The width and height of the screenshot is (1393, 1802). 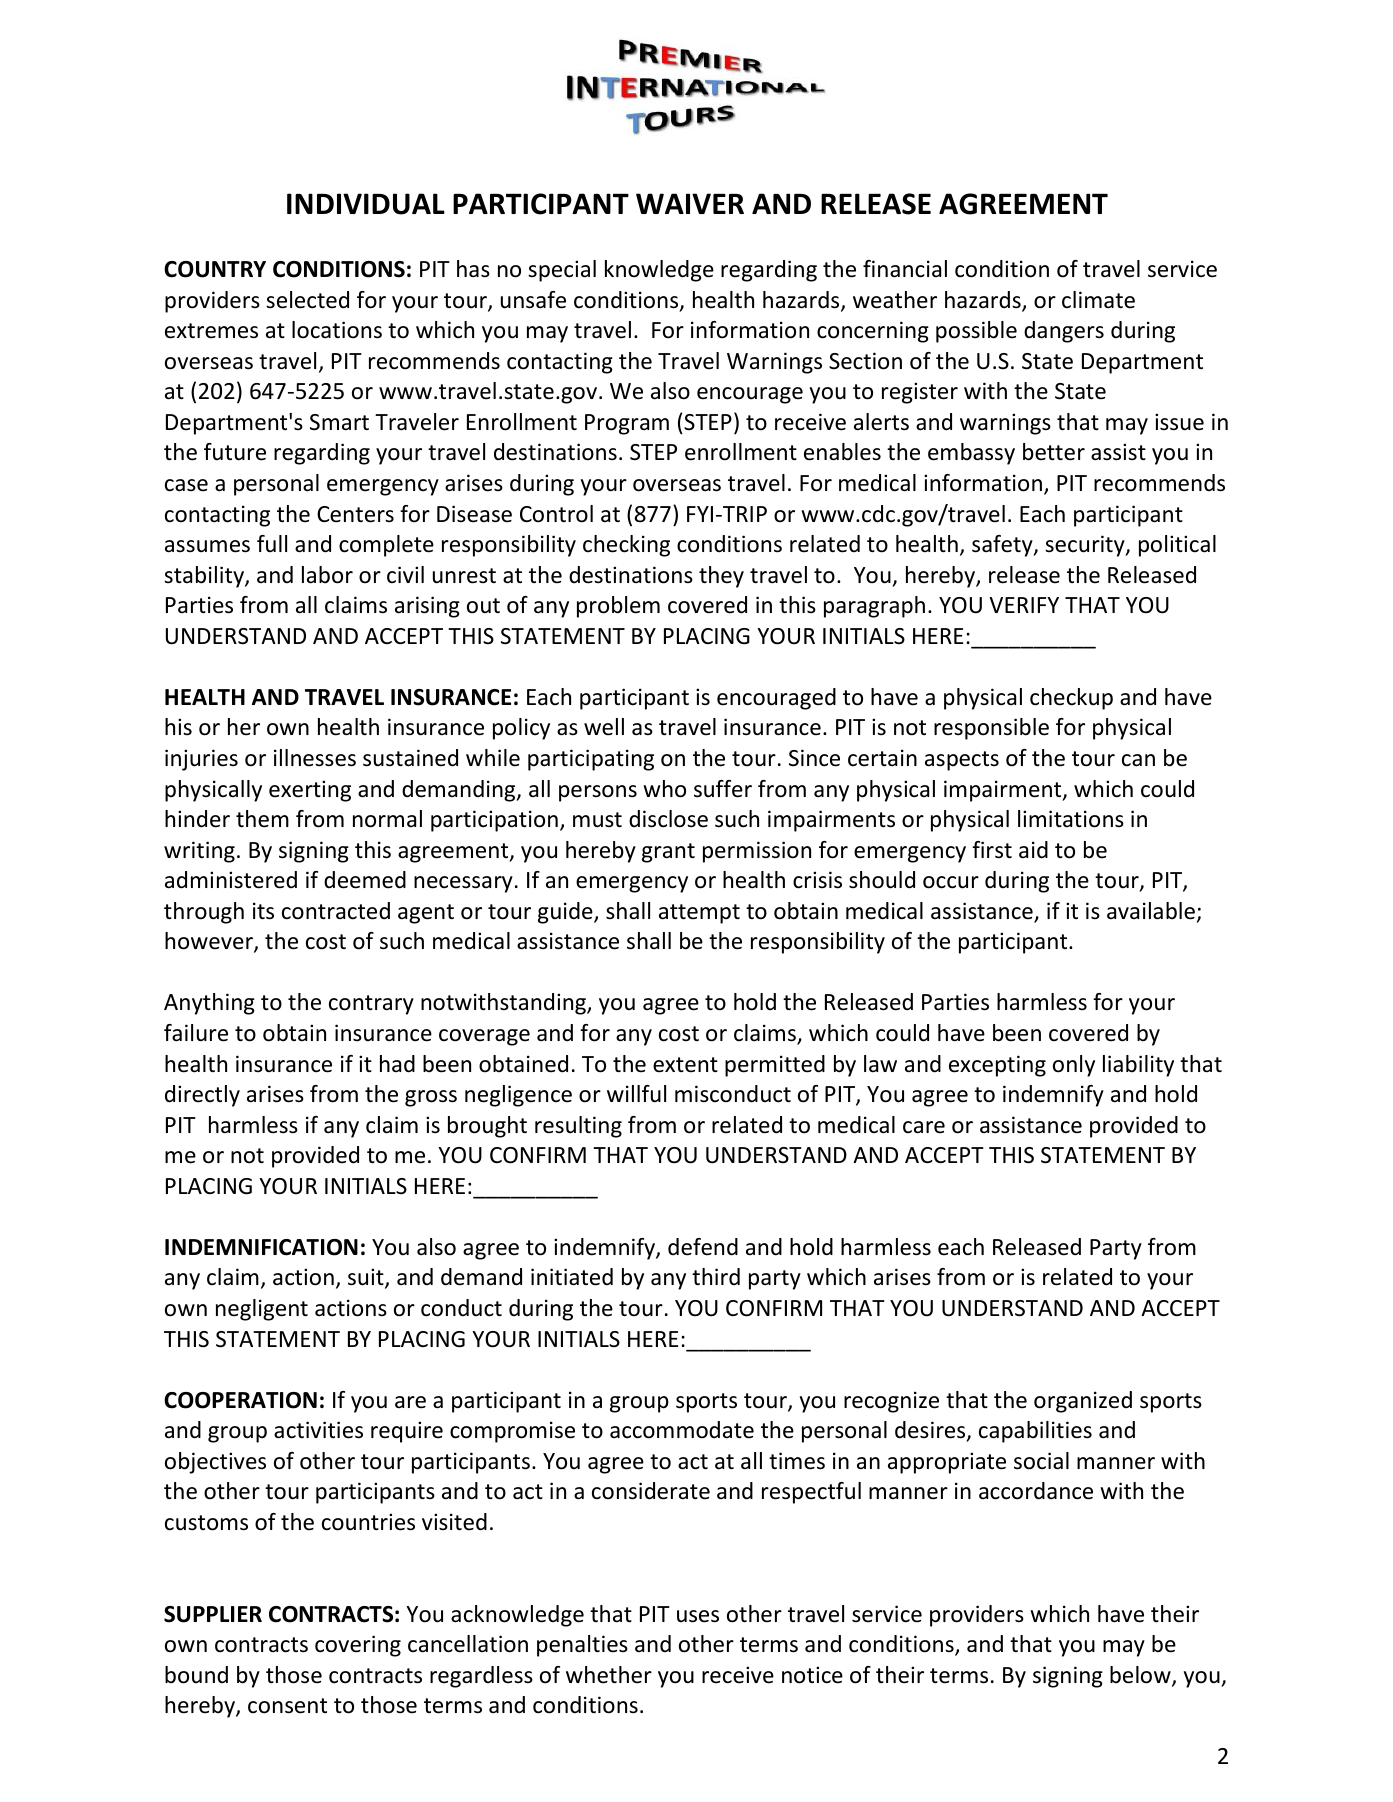 What do you see at coordinates (307, 300) in the screenshot?
I see `selected` at bounding box center [307, 300].
